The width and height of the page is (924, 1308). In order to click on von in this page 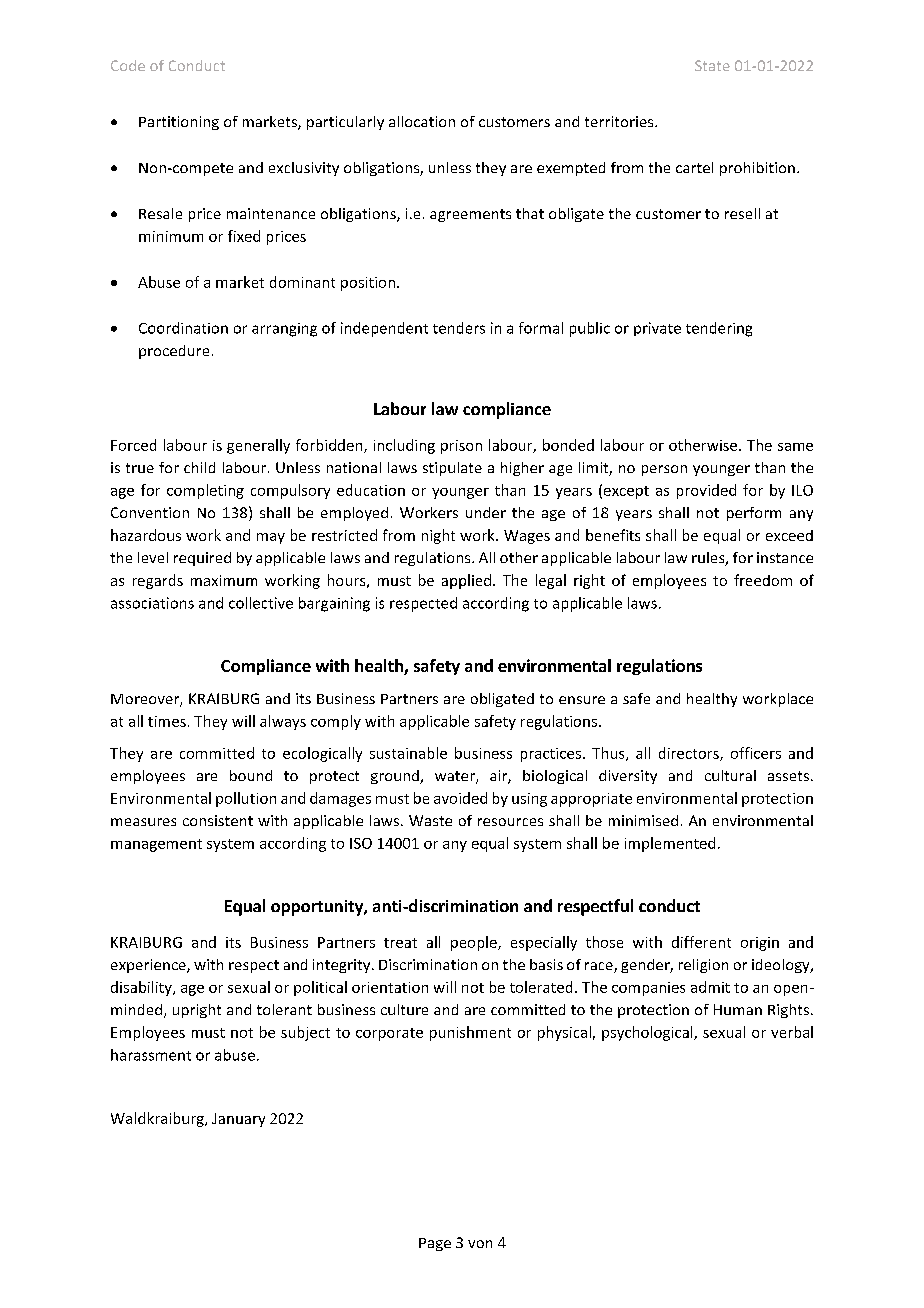, I will do `click(480, 1244)`.
